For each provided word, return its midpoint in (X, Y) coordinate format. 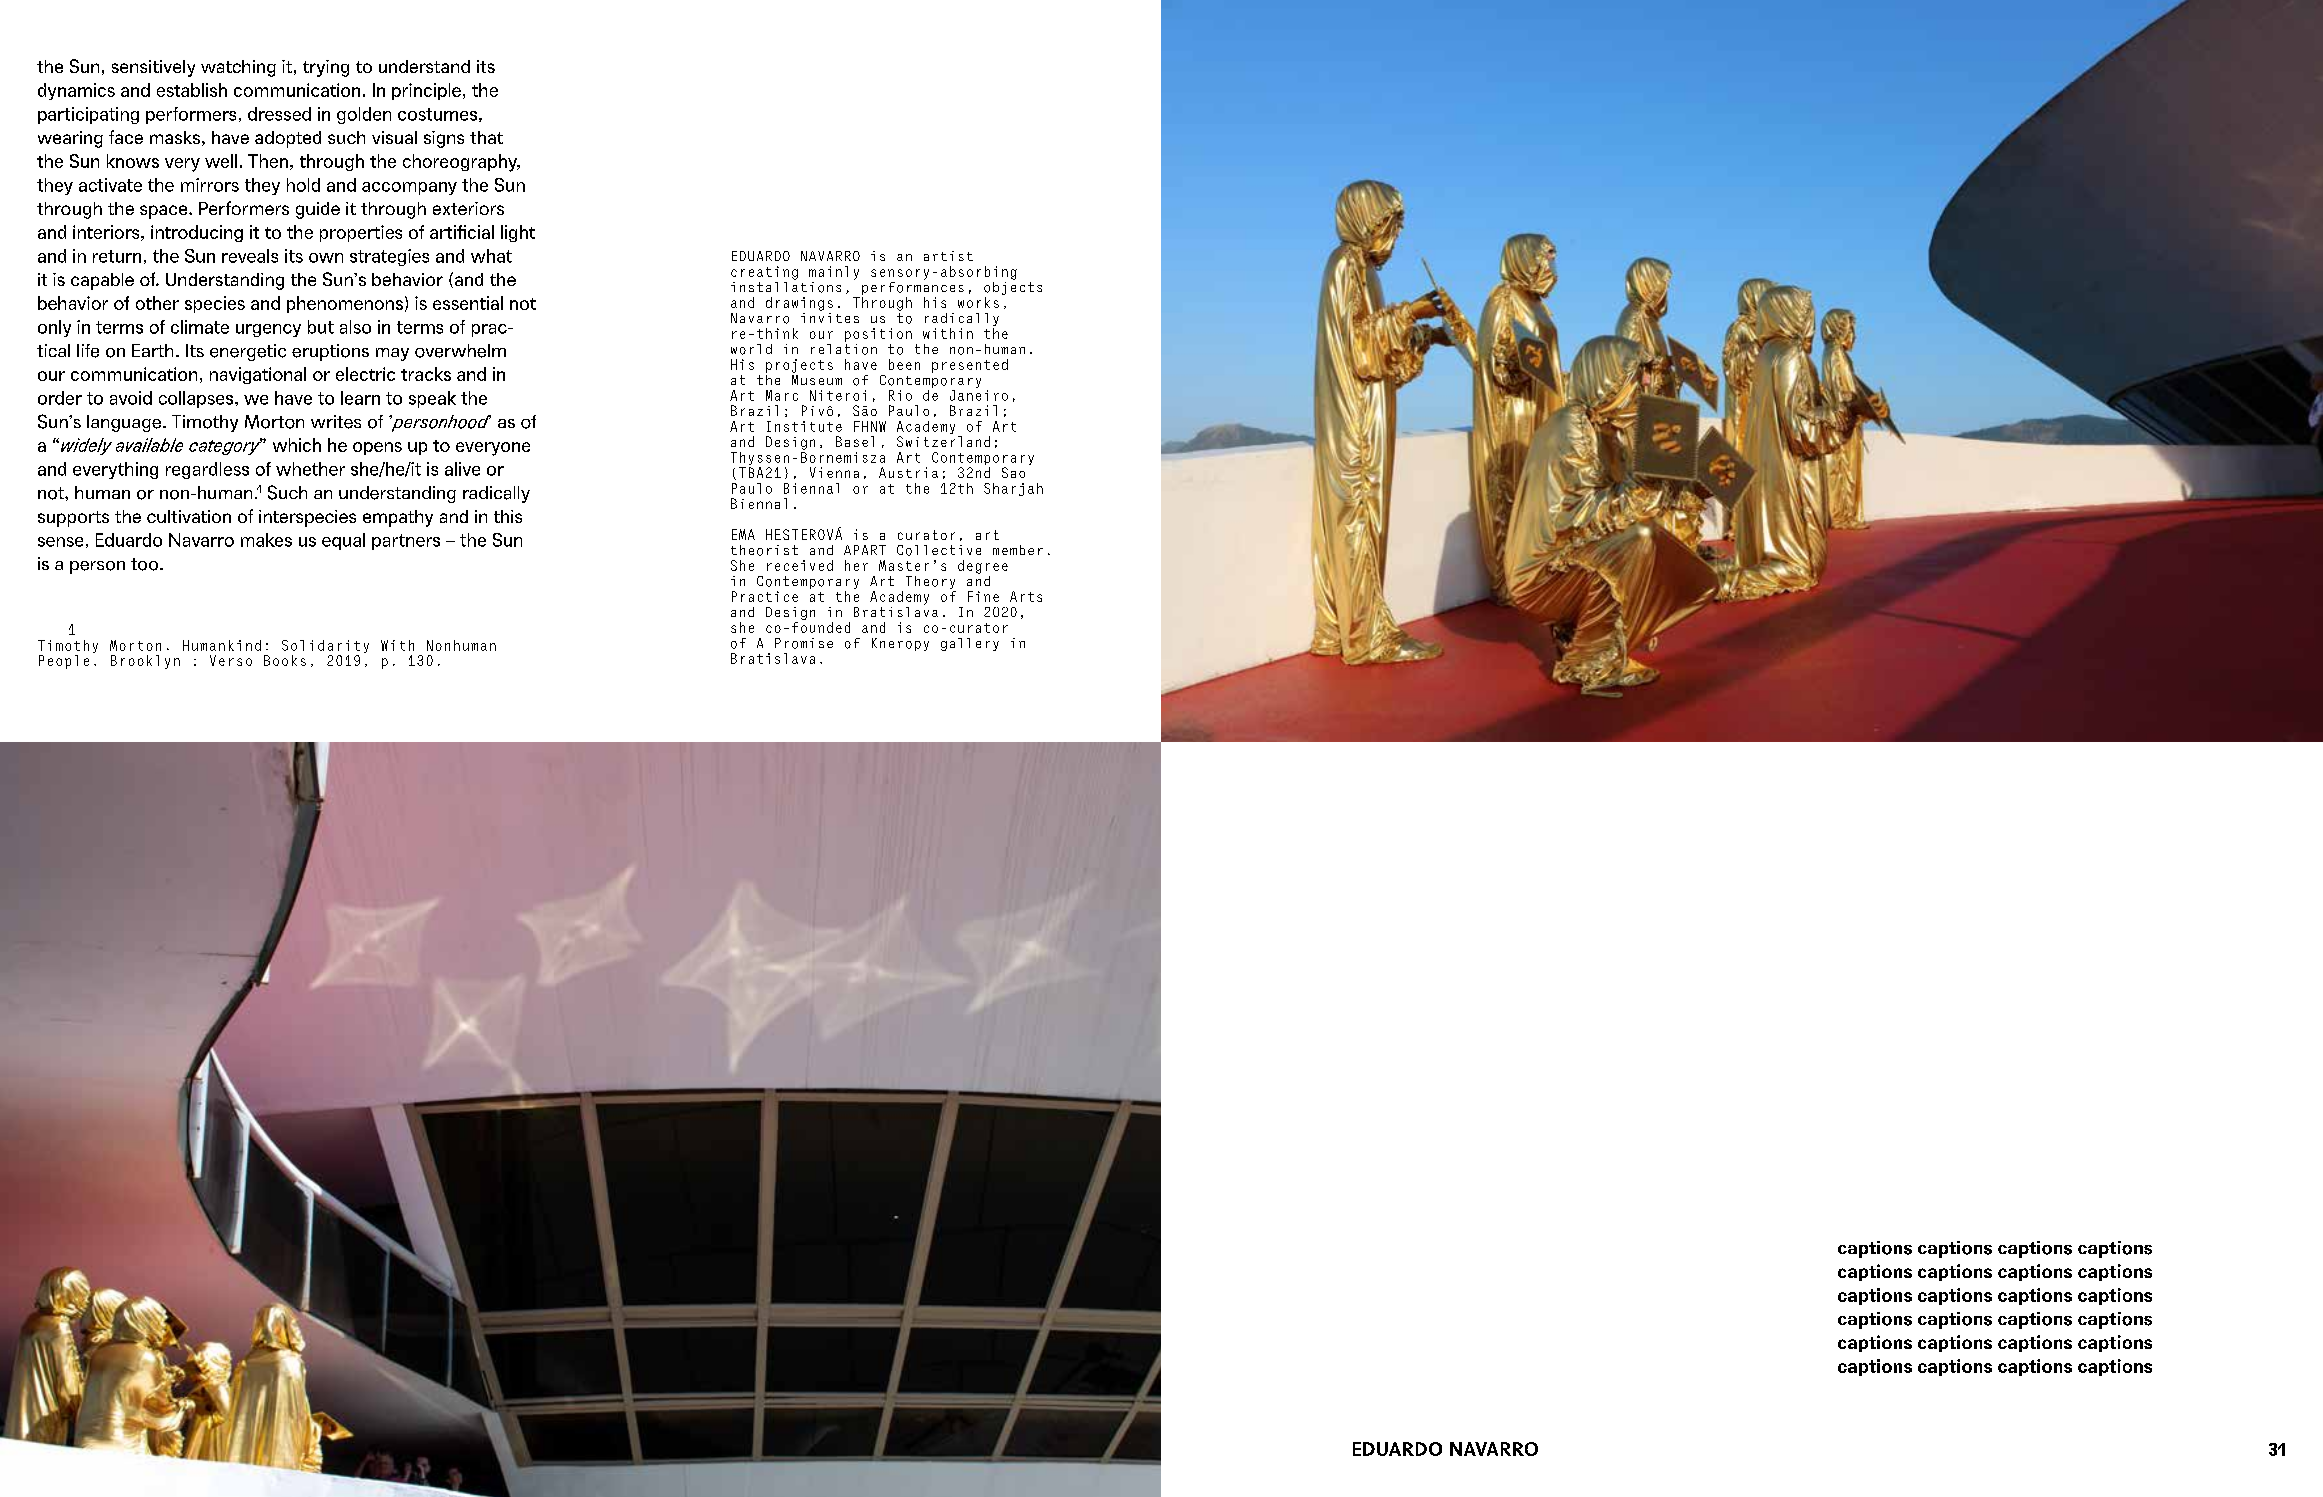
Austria (908, 472)
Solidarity (325, 648)
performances (913, 288)
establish (192, 90)
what (491, 256)
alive (462, 469)
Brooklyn (145, 662)
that (486, 137)
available (149, 445)
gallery (970, 644)
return (117, 256)
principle (426, 91)
